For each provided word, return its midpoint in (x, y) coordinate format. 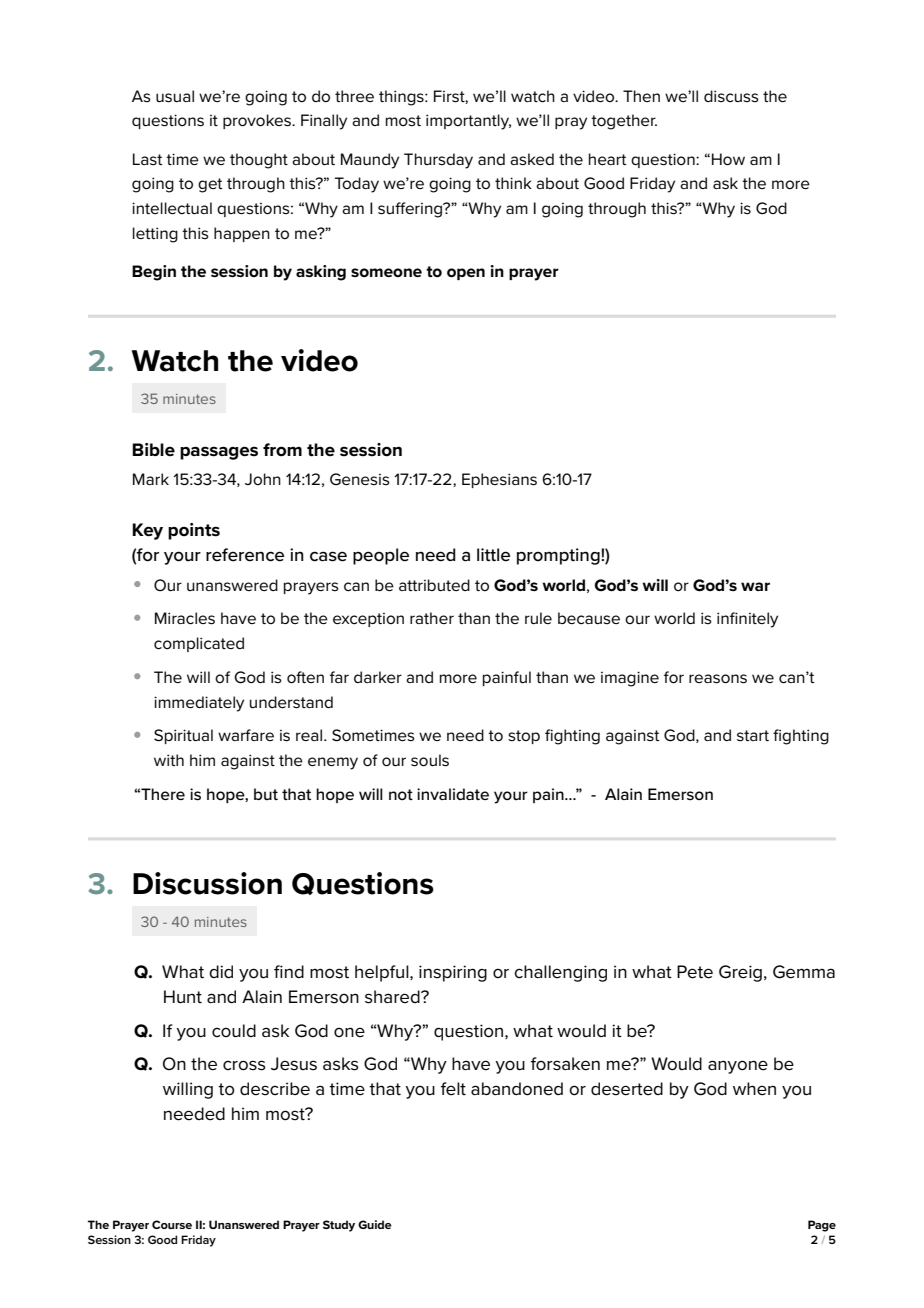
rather (432, 618)
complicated (199, 644)
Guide (375, 1224)
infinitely (747, 620)
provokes (258, 121)
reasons (718, 679)
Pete (695, 972)
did (221, 971)
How (728, 159)
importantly (468, 122)
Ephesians (499, 480)
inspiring (453, 973)
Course (172, 1224)
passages (219, 453)
